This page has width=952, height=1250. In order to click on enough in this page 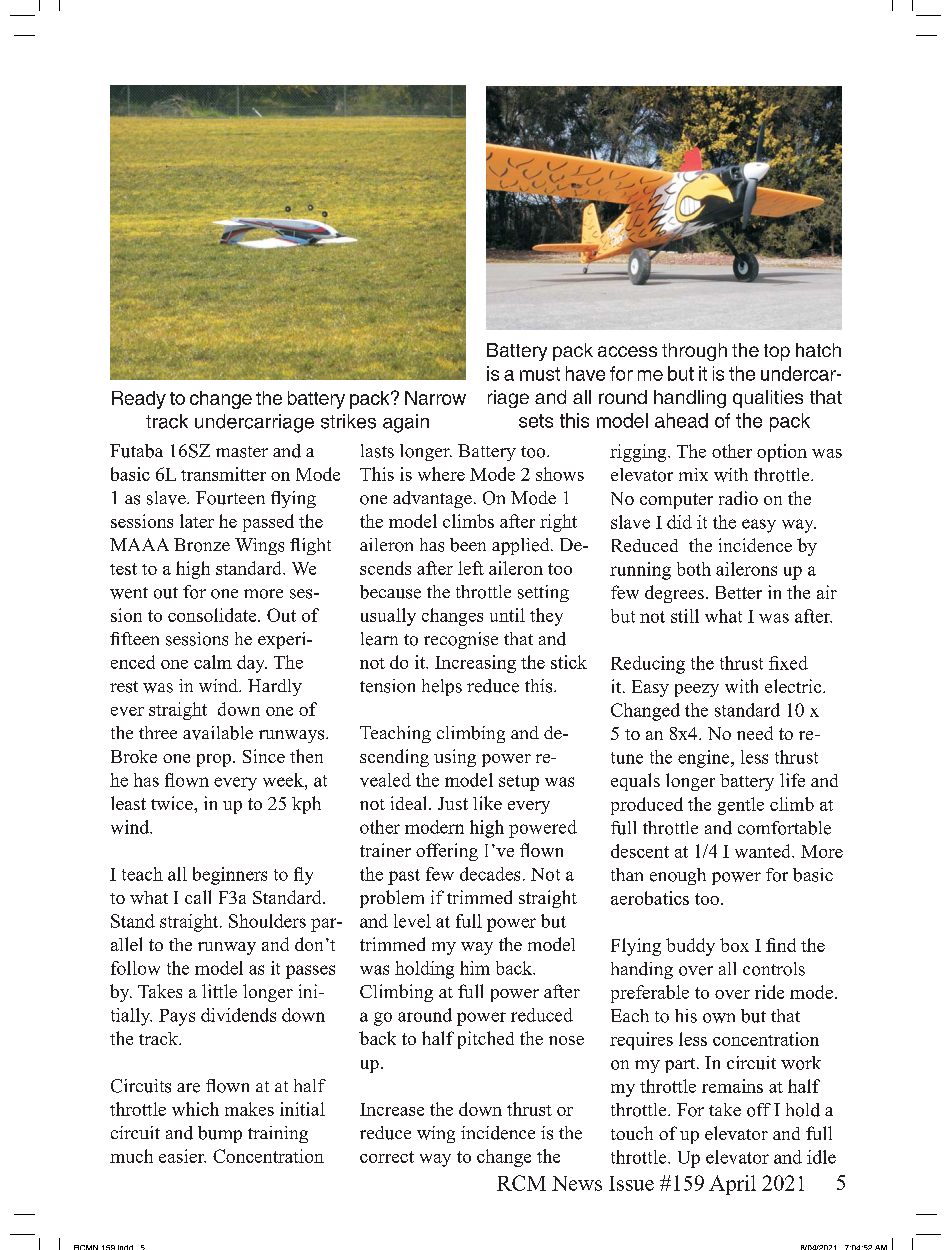, I will do `click(678, 876)`.
